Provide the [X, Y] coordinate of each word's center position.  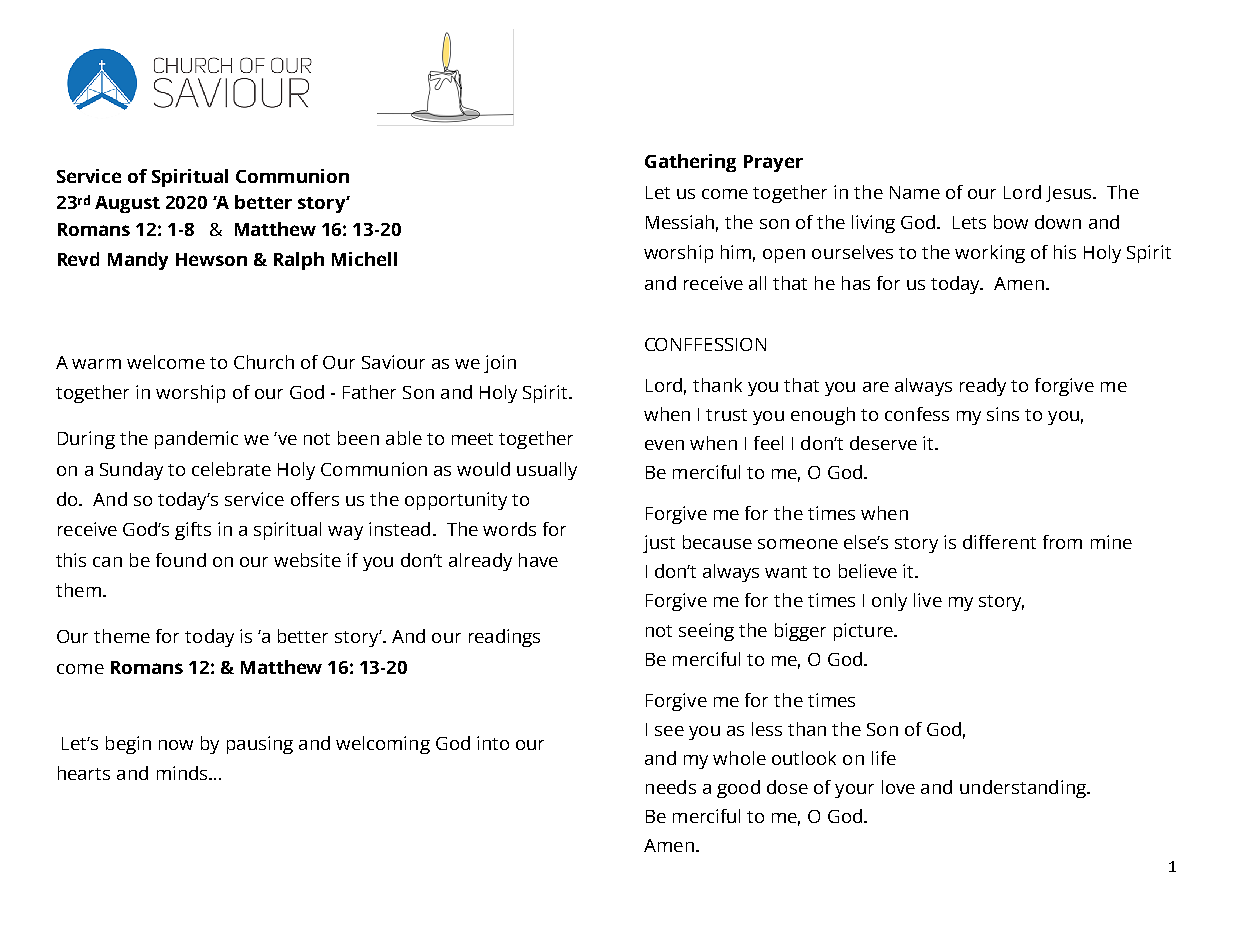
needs [671, 787]
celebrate [231, 469]
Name [915, 192]
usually [547, 471]
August [127, 204]
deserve [883, 443]
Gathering [690, 163]
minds [183, 773]
